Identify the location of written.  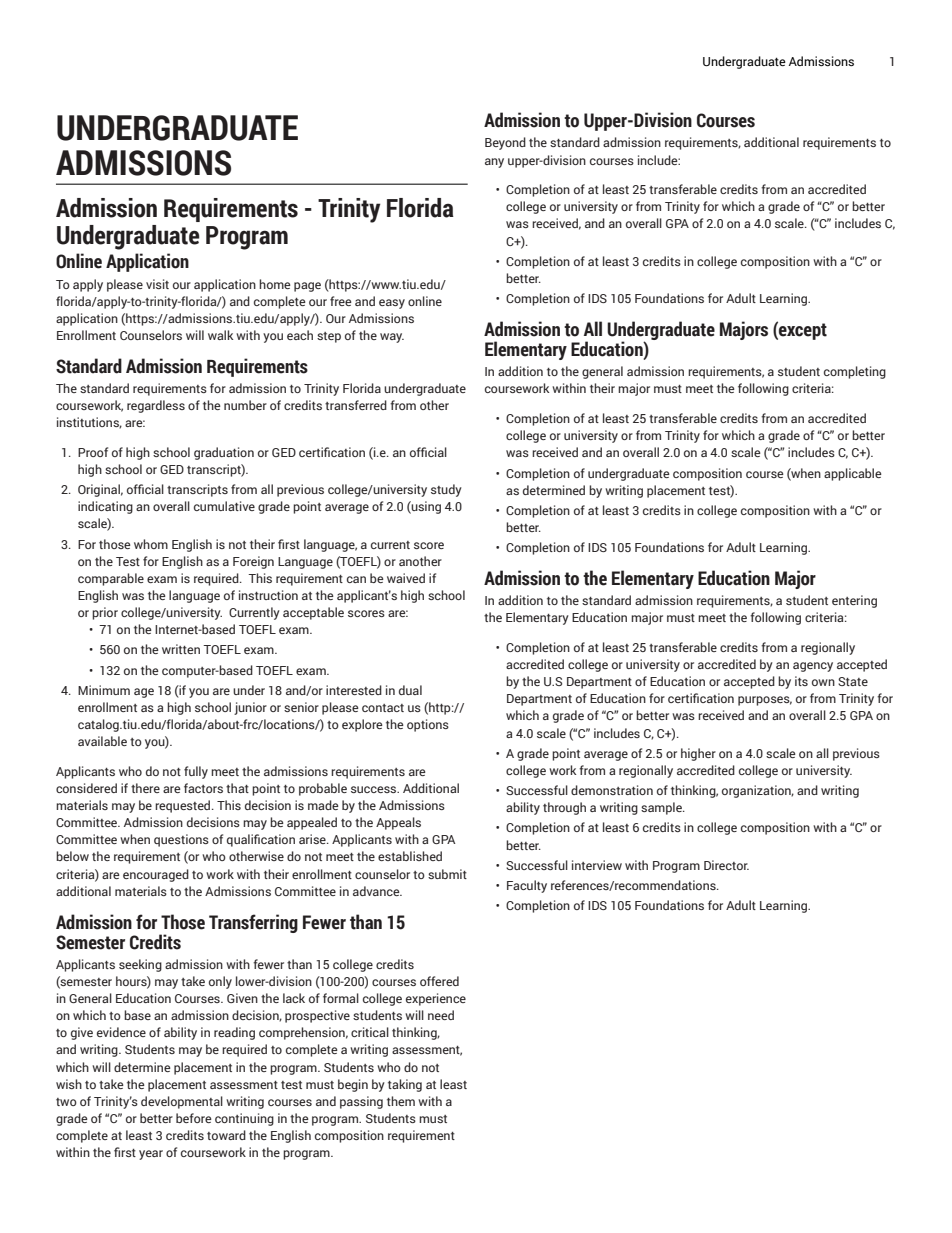
(181, 649).
